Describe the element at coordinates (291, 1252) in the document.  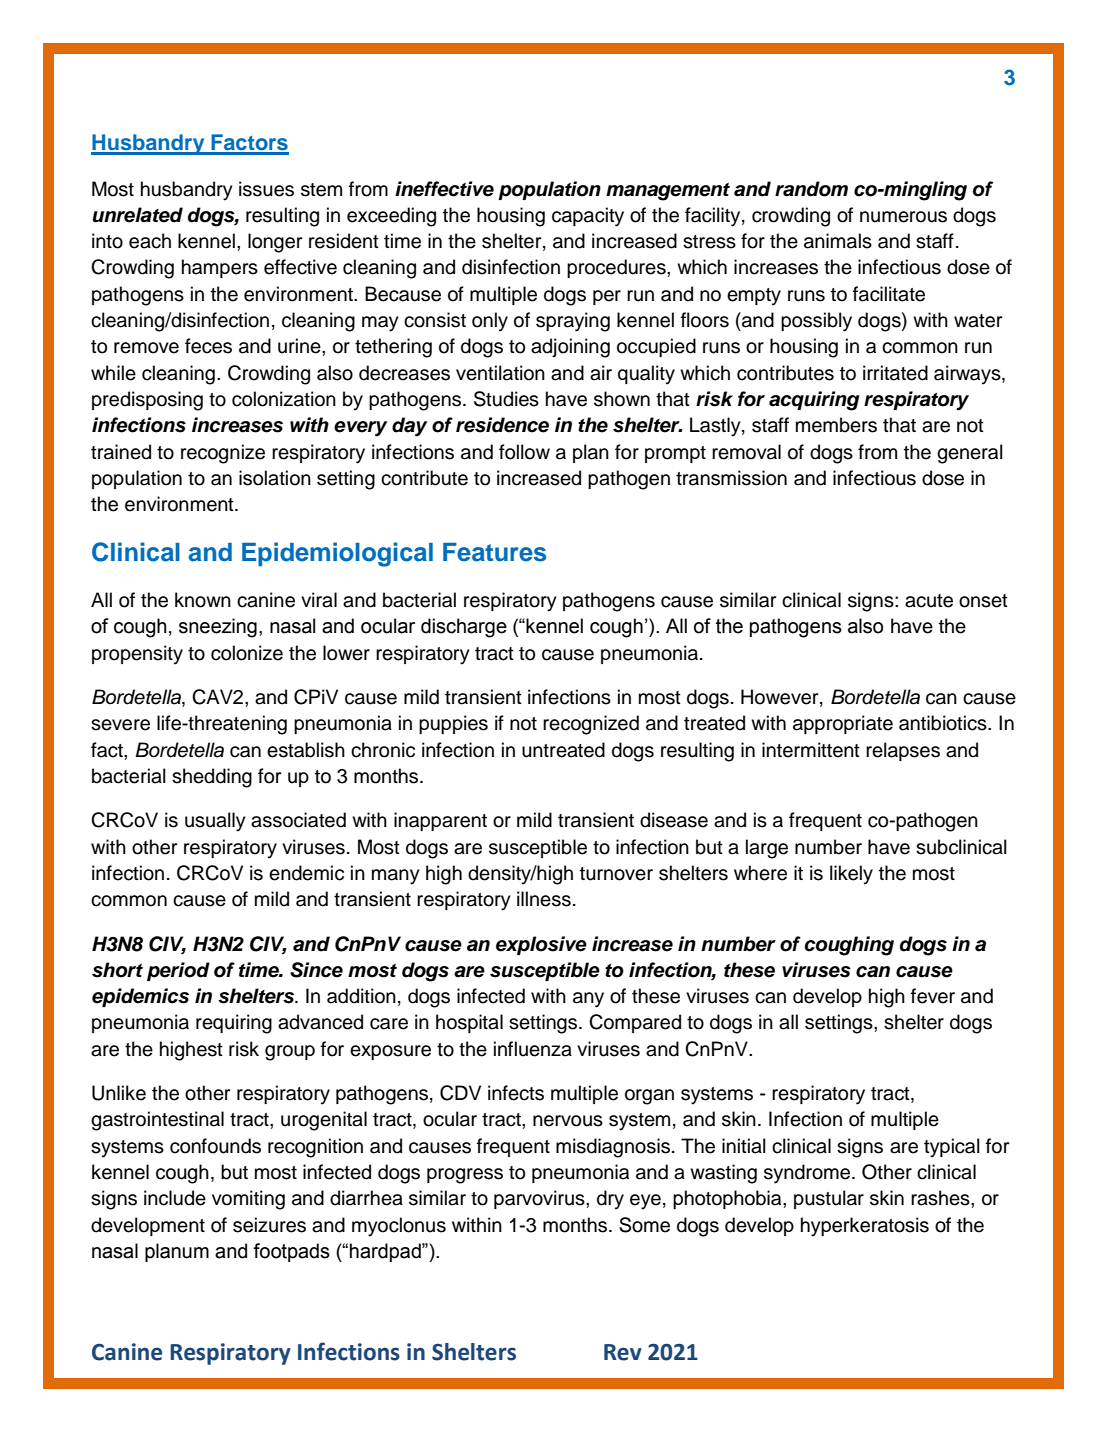
I see `footpads` at that location.
